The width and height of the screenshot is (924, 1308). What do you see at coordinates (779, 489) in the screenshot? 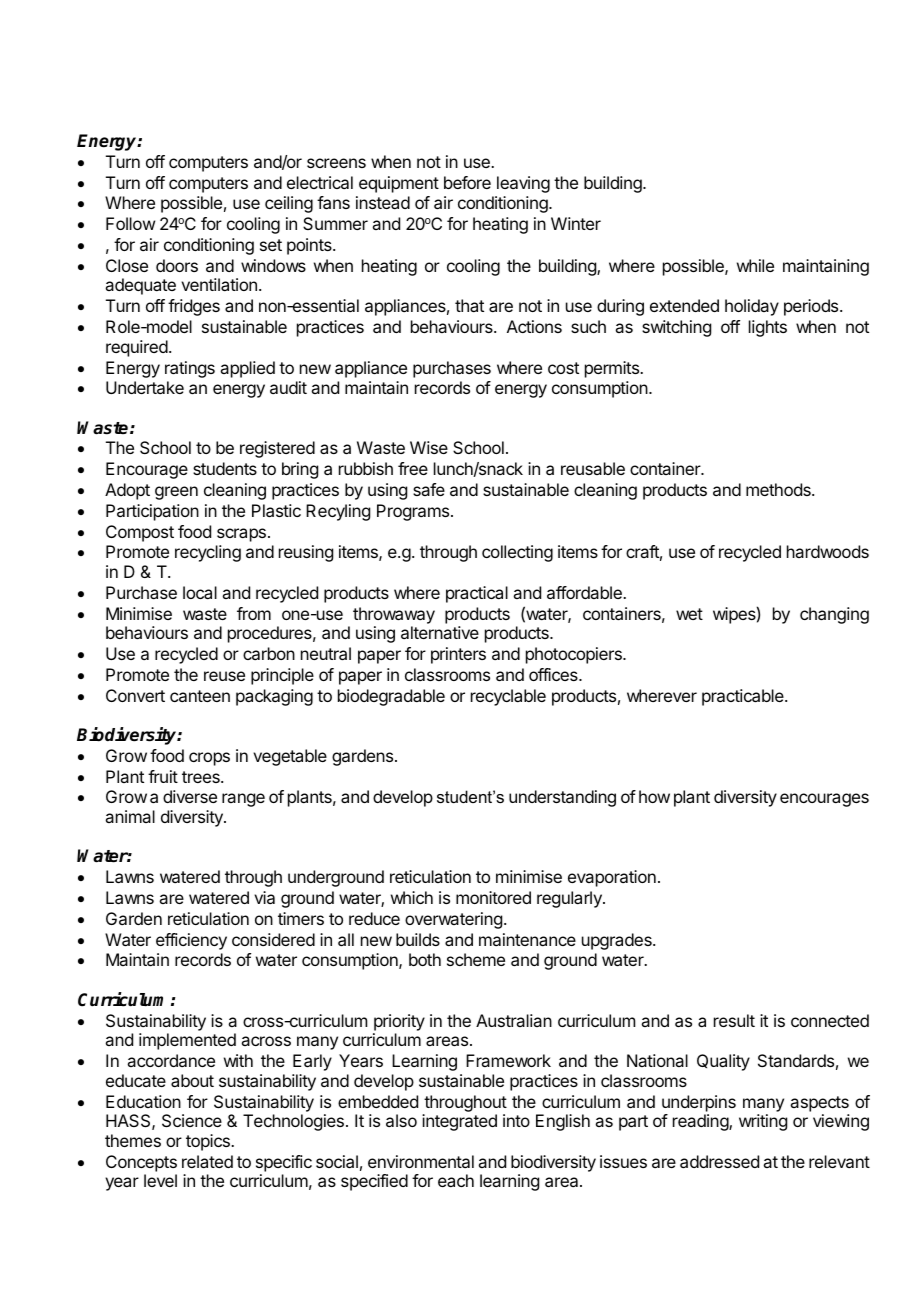
I see `methods` at bounding box center [779, 489].
